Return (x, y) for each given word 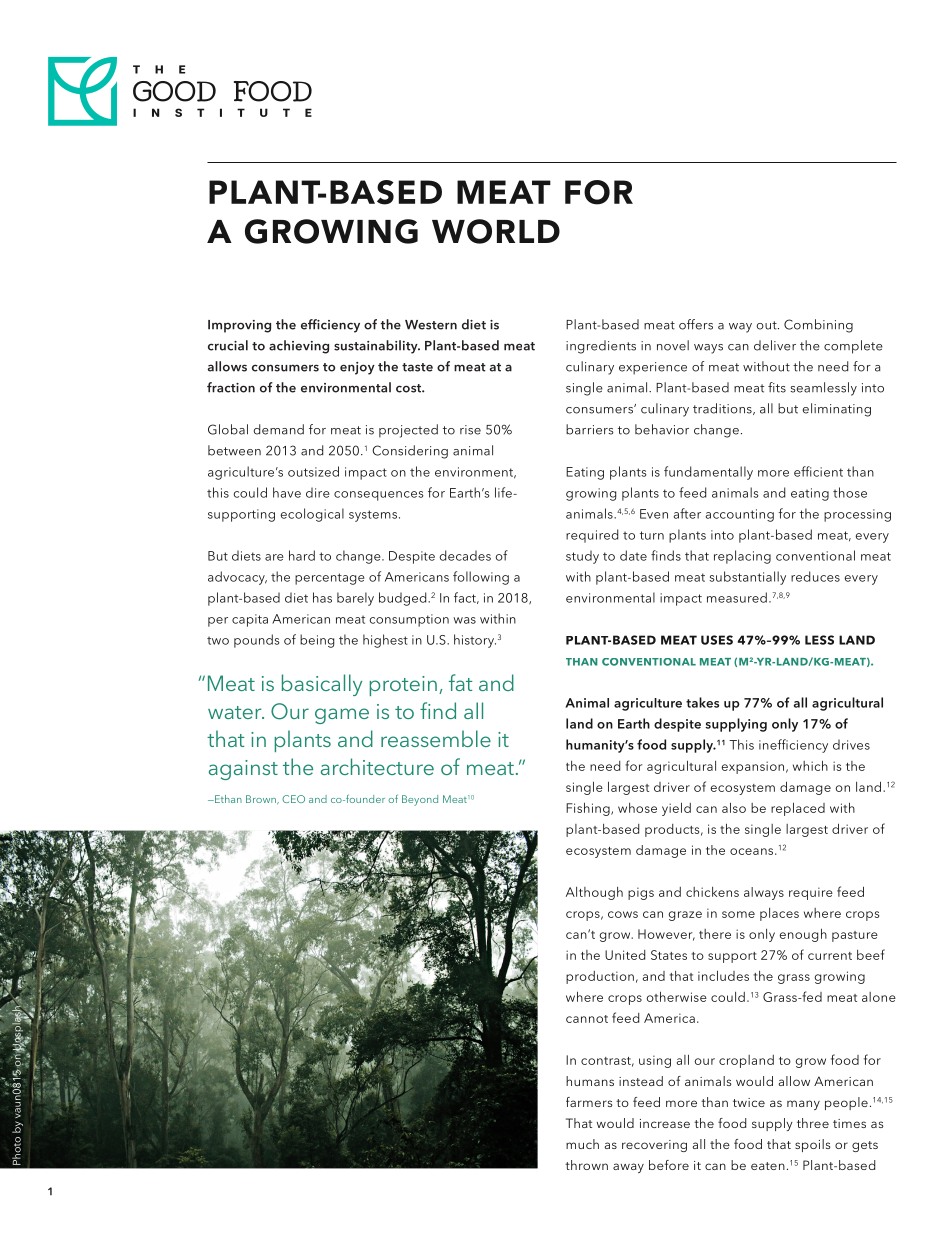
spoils (812, 1145)
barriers (590, 429)
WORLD (496, 231)
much (582, 1144)
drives (851, 744)
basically (322, 685)
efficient (818, 471)
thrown (586, 1165)
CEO (293, 799)
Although (594, 893)
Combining (818, 326)
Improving (239, 326)
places (779, 914)
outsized (313, 471)
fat (461, 682)
